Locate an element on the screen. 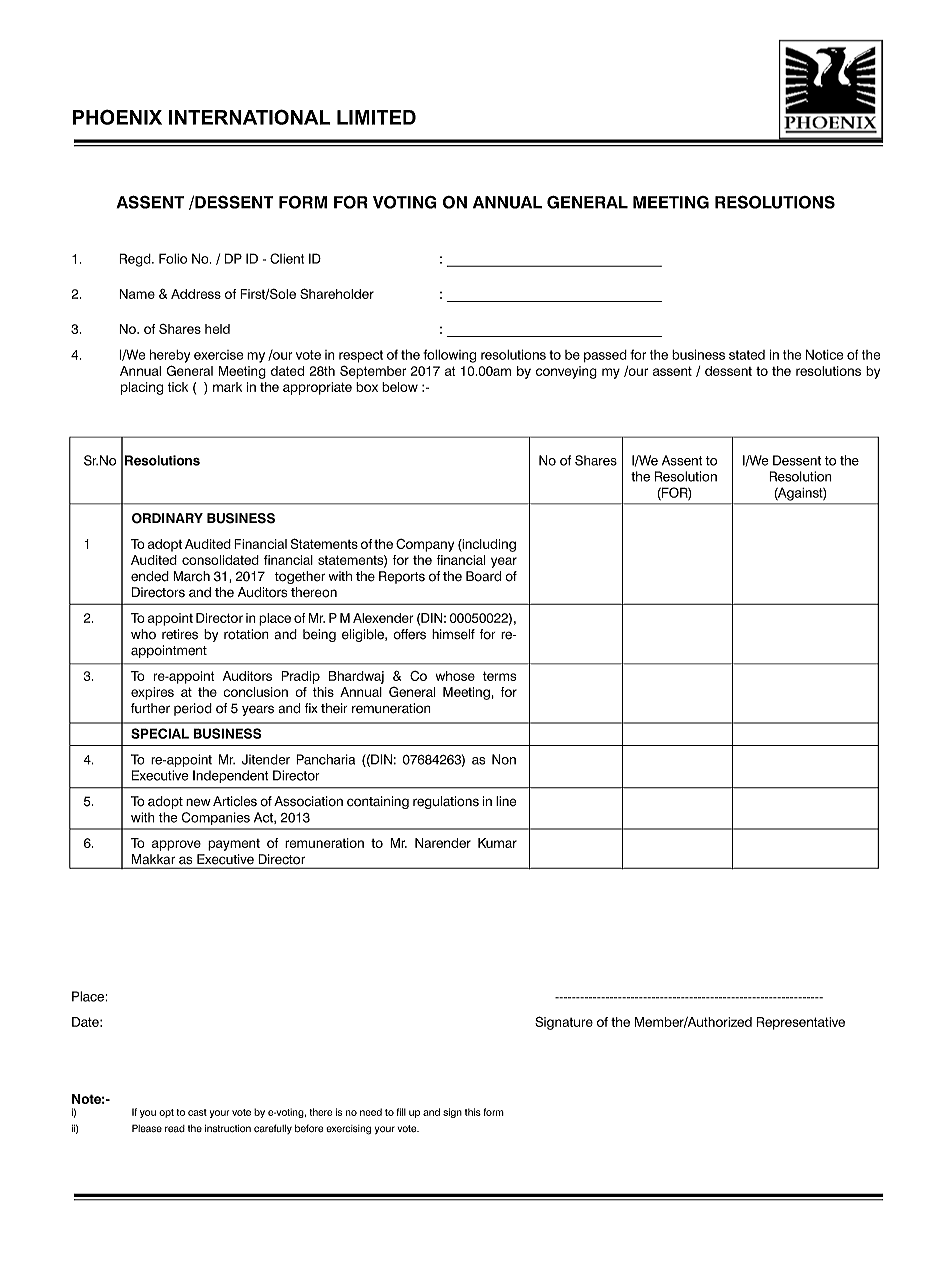  need is located at coordinates (371, 1112).
